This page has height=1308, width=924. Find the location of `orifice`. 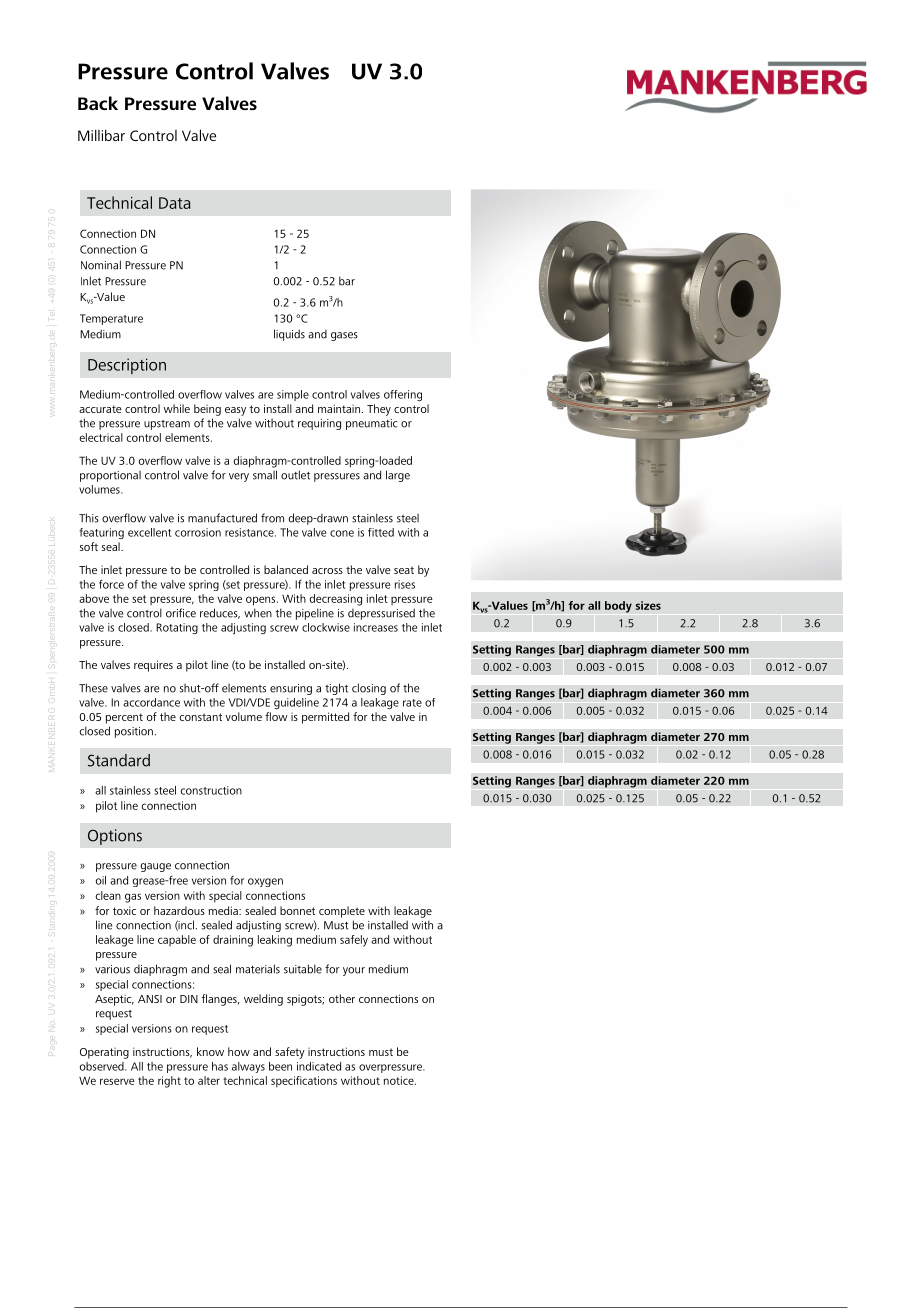

orifice is located at coordinates (181, 613).
